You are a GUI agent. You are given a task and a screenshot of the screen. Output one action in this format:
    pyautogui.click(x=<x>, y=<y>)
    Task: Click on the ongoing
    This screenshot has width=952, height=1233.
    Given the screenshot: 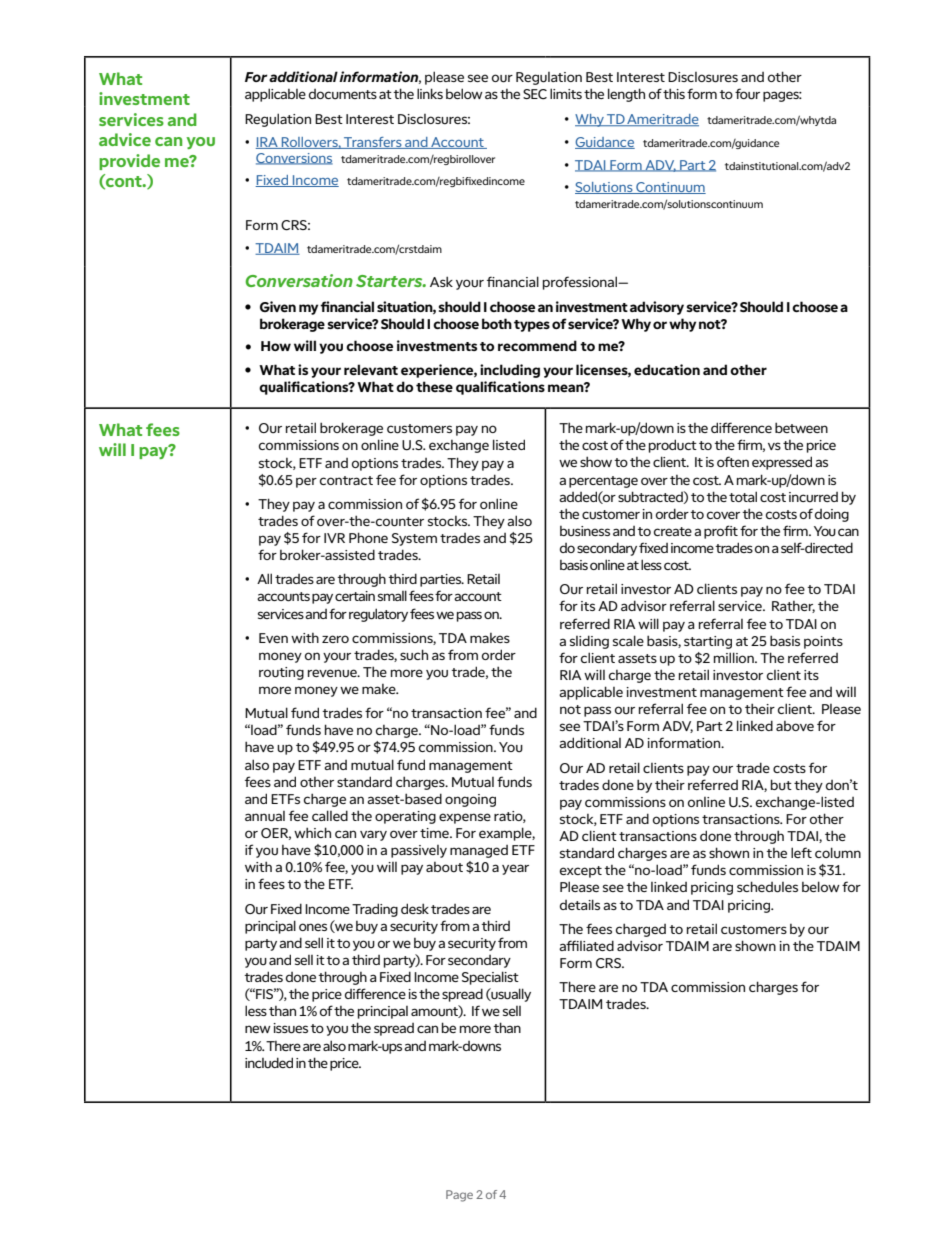 What is the action you would take?
    pyautogui.click(x=470, y=800)
